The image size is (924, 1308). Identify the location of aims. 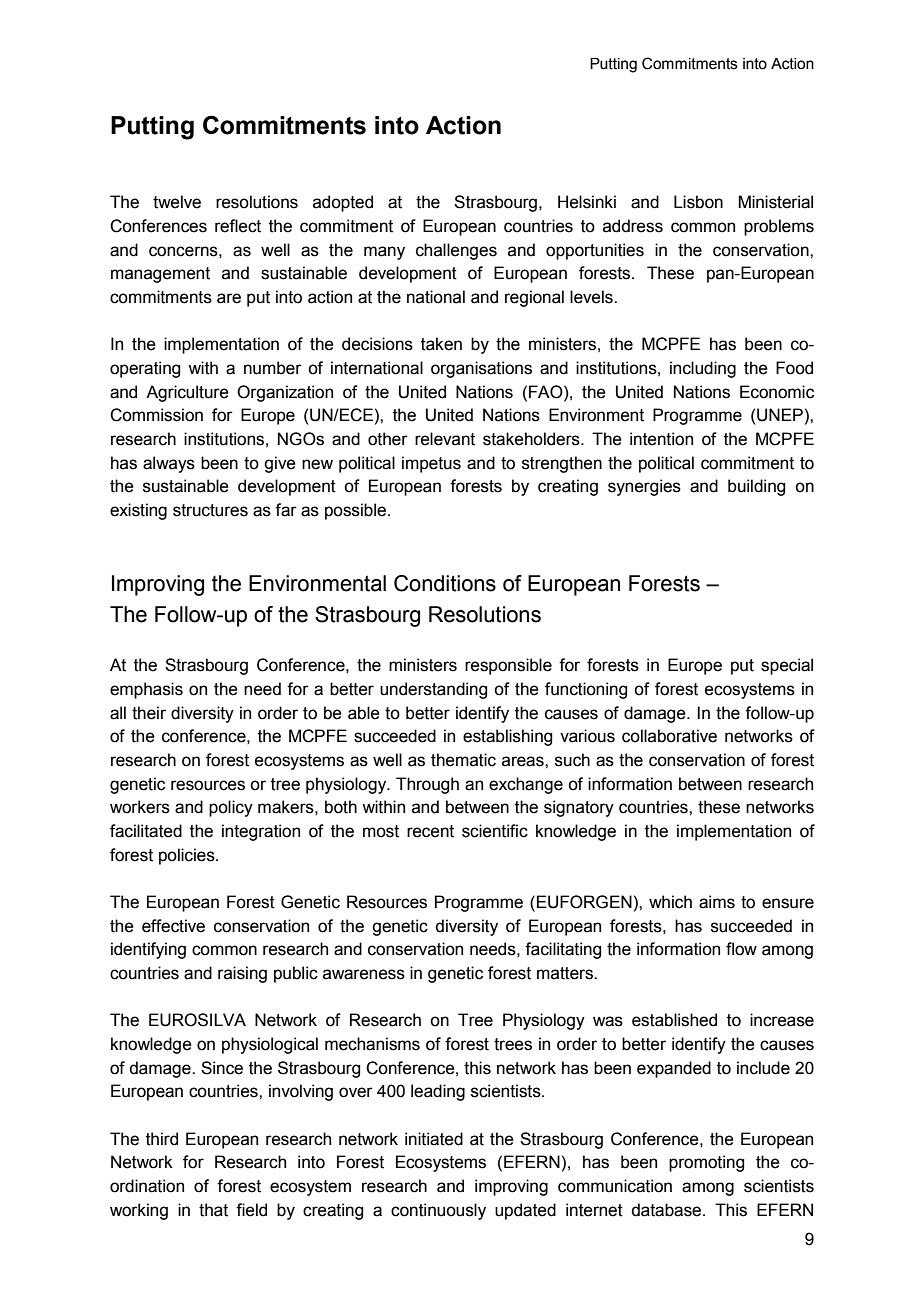
(717, 902).
